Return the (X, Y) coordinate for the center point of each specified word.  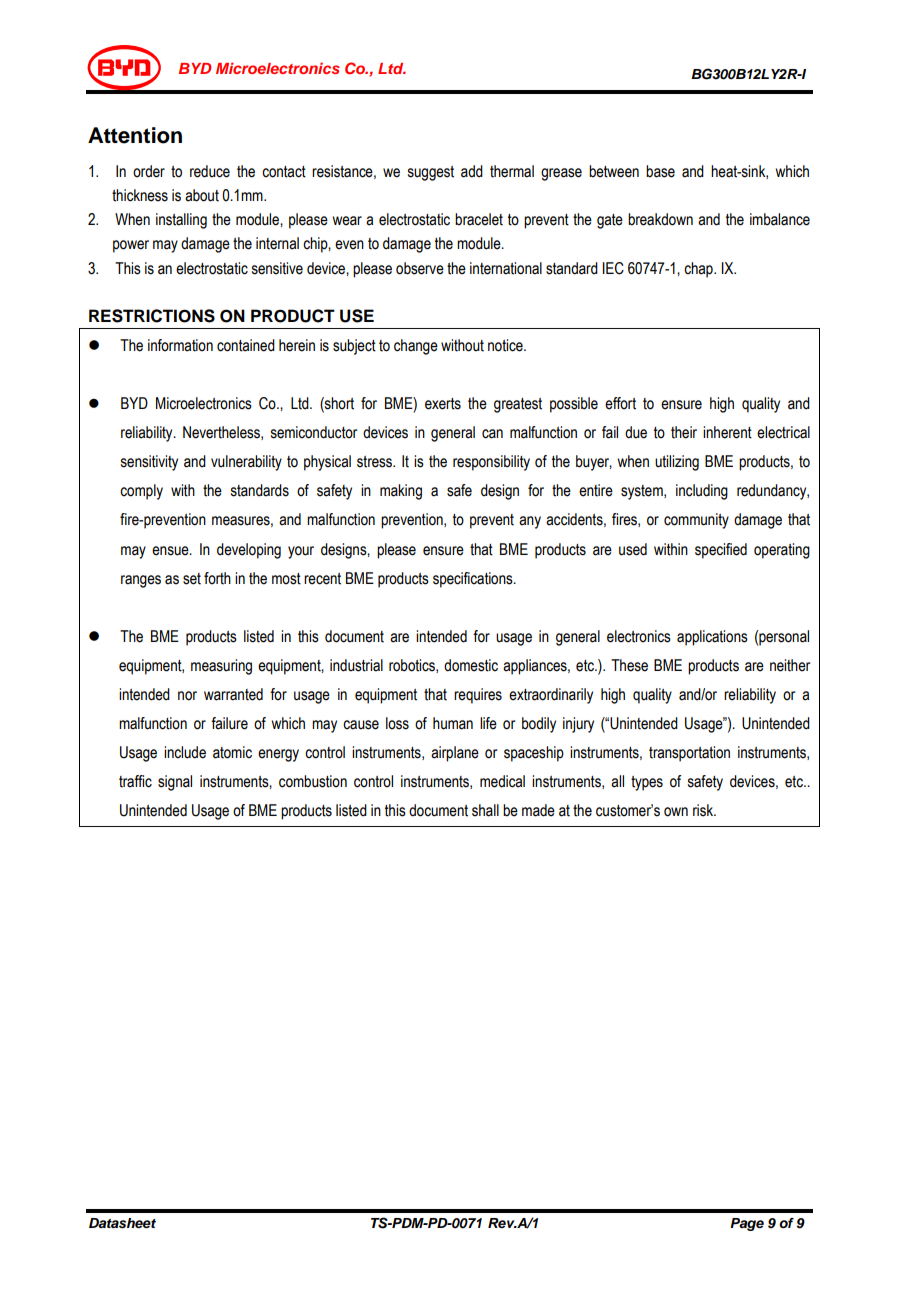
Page (747, 1224)
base (660, 171)
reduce (210, 171)
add (472, 171)
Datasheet (122, 1223)
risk (704, 810)
